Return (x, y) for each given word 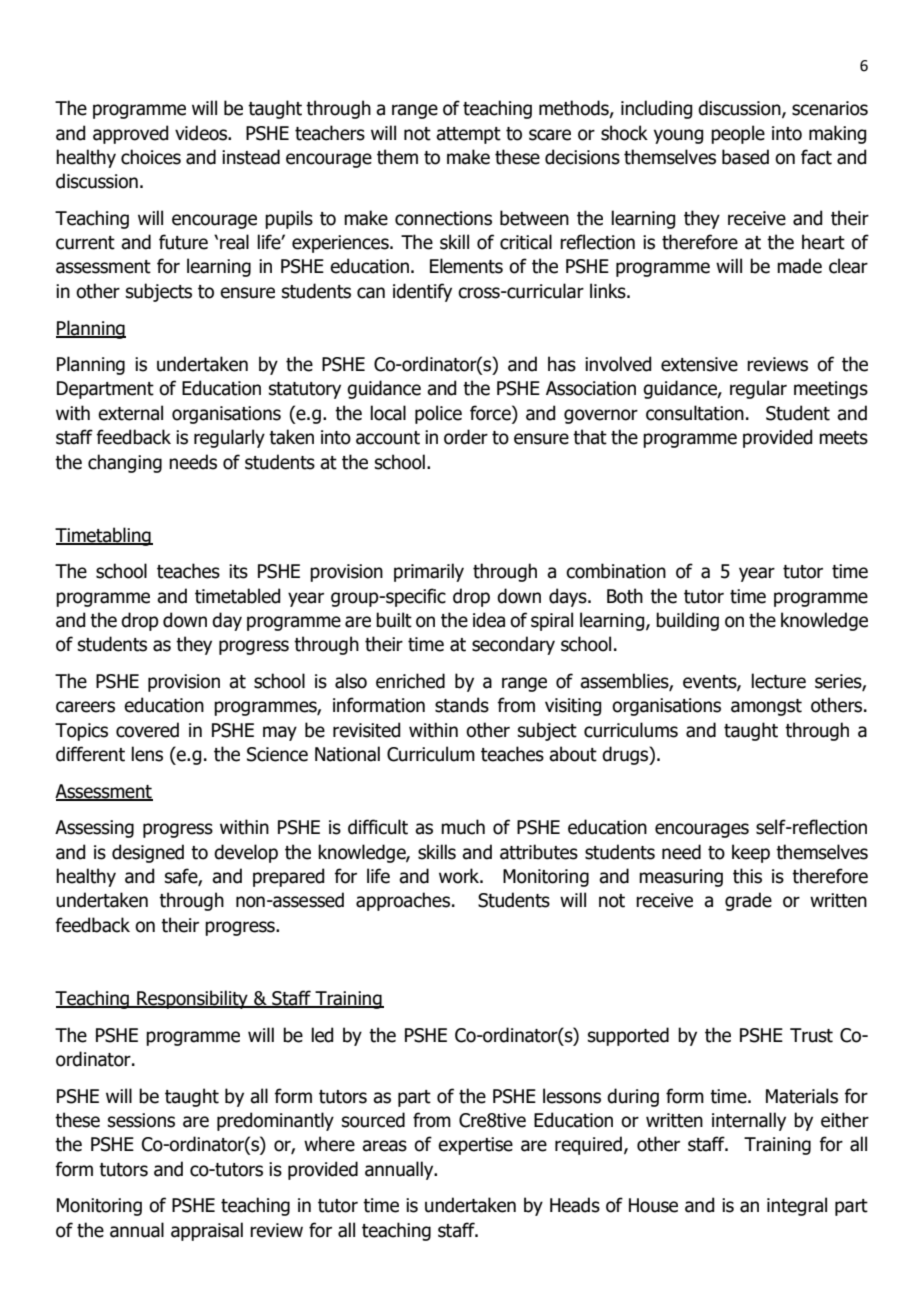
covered (147, 730)
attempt (468, 135)
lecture (778, 681)
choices (151, 157)
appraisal (207, 1231)
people (738, 134)
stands (462, 705)
